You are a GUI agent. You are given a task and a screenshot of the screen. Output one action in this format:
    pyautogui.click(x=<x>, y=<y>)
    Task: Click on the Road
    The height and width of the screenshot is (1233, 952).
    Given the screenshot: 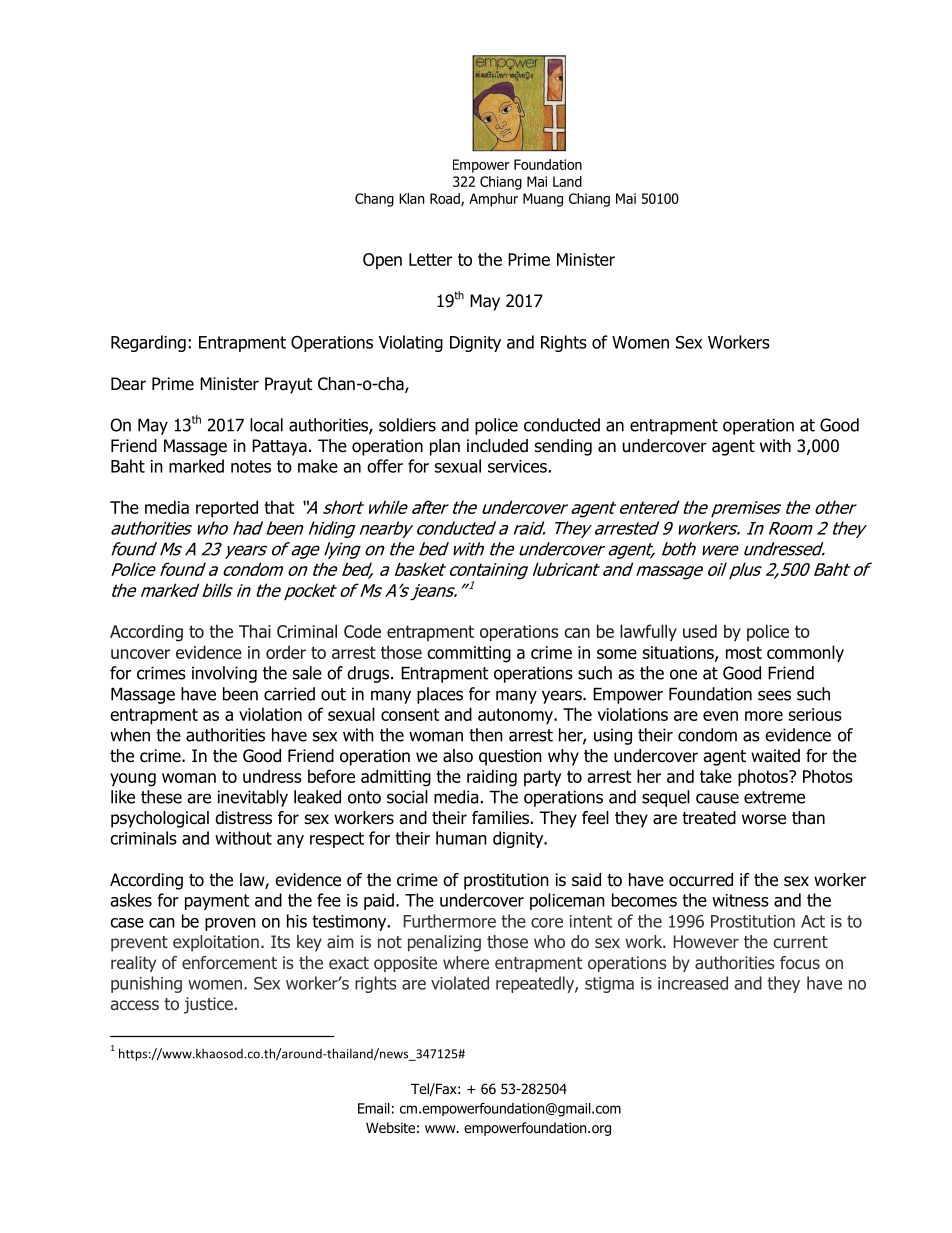 What is the action you would take?
    pyautogui.click(x=446, y=199)
